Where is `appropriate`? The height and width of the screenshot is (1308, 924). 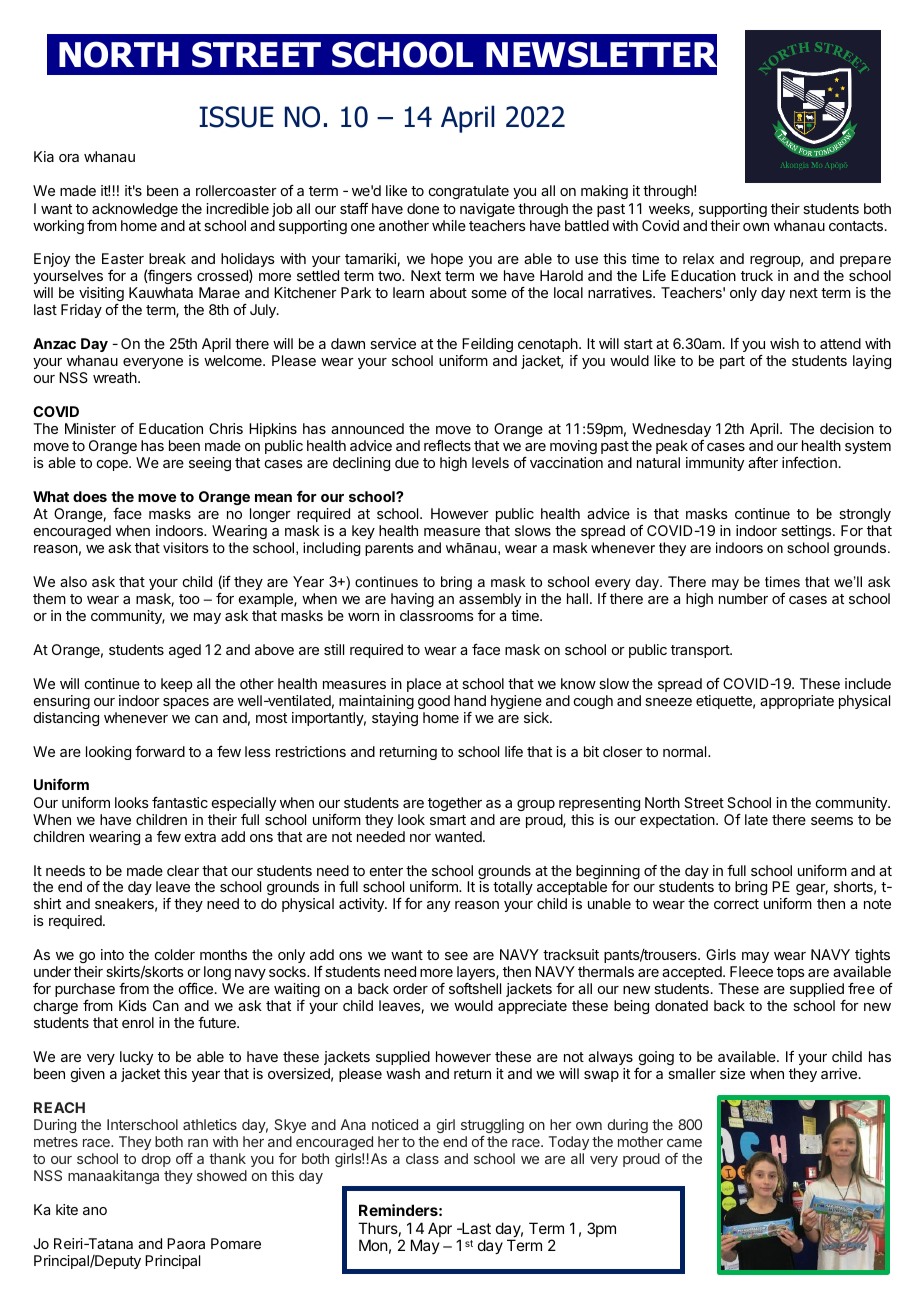
appropriate is located at coordinates (797, 702).
